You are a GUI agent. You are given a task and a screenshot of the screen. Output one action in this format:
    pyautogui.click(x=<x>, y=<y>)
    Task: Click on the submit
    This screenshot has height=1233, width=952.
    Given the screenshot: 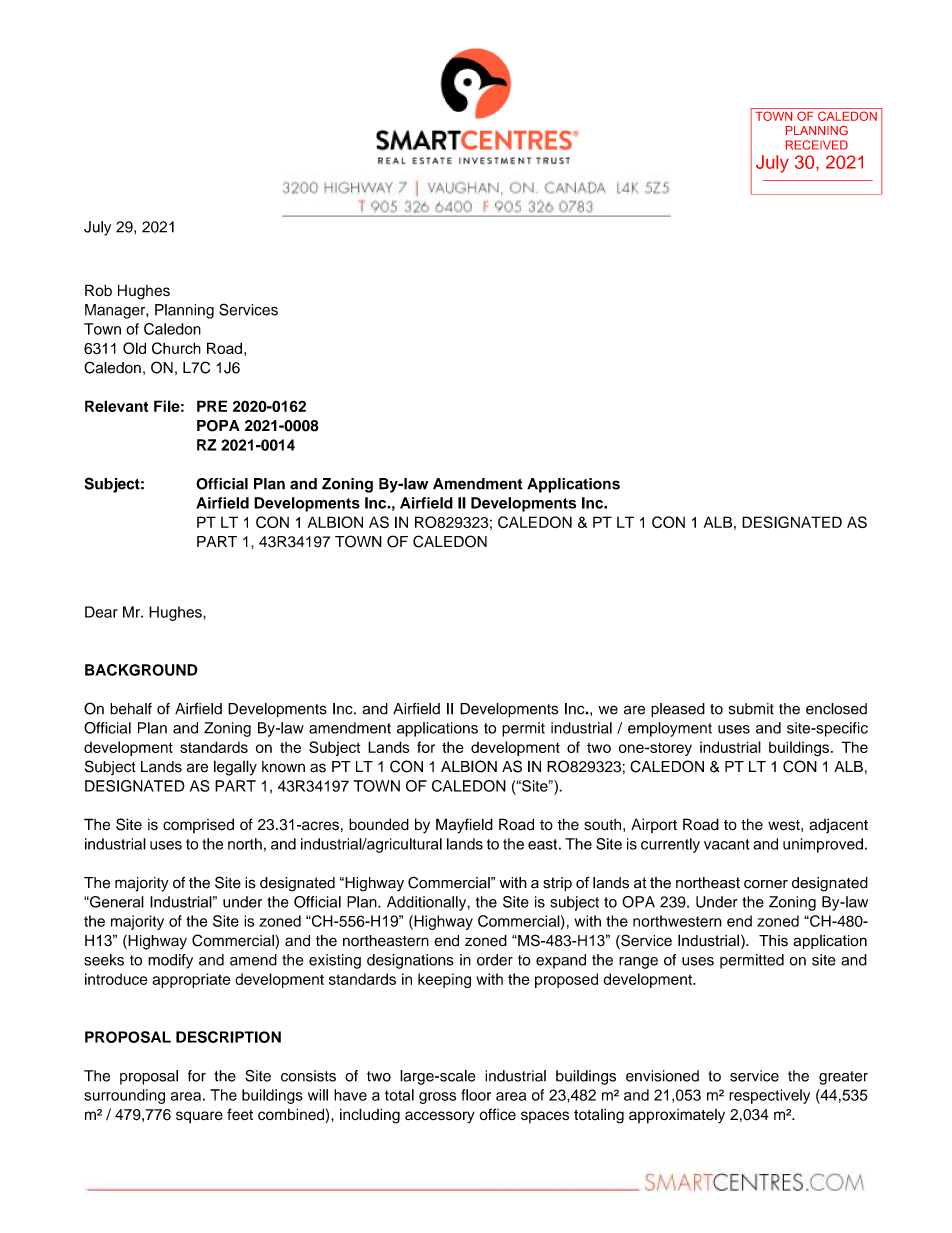 What is the action you would take?
    pyautogui.click(x=751, y=709)
